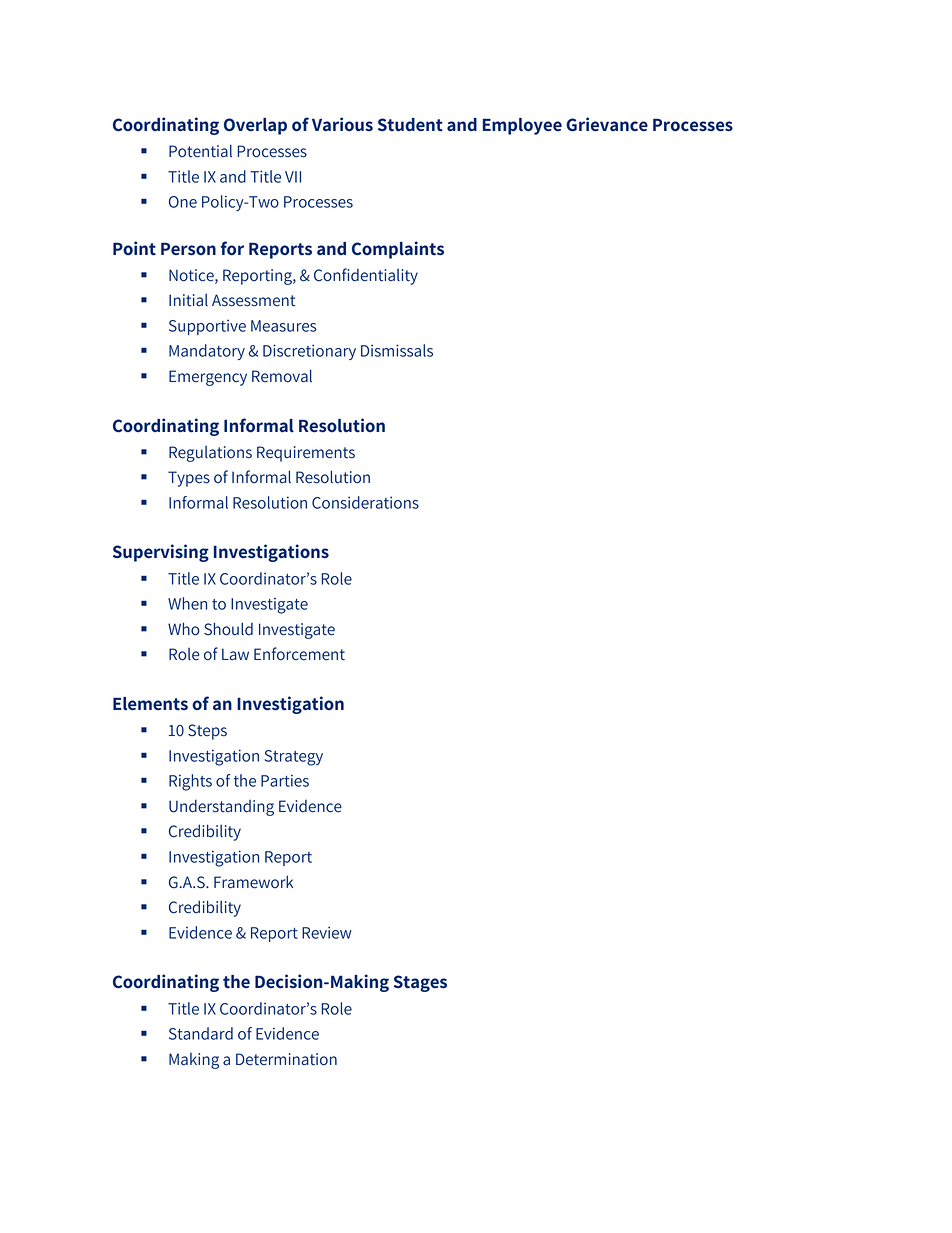 This page has height=1233, width=952. I want to click on Emergency, so click(208, 378).
